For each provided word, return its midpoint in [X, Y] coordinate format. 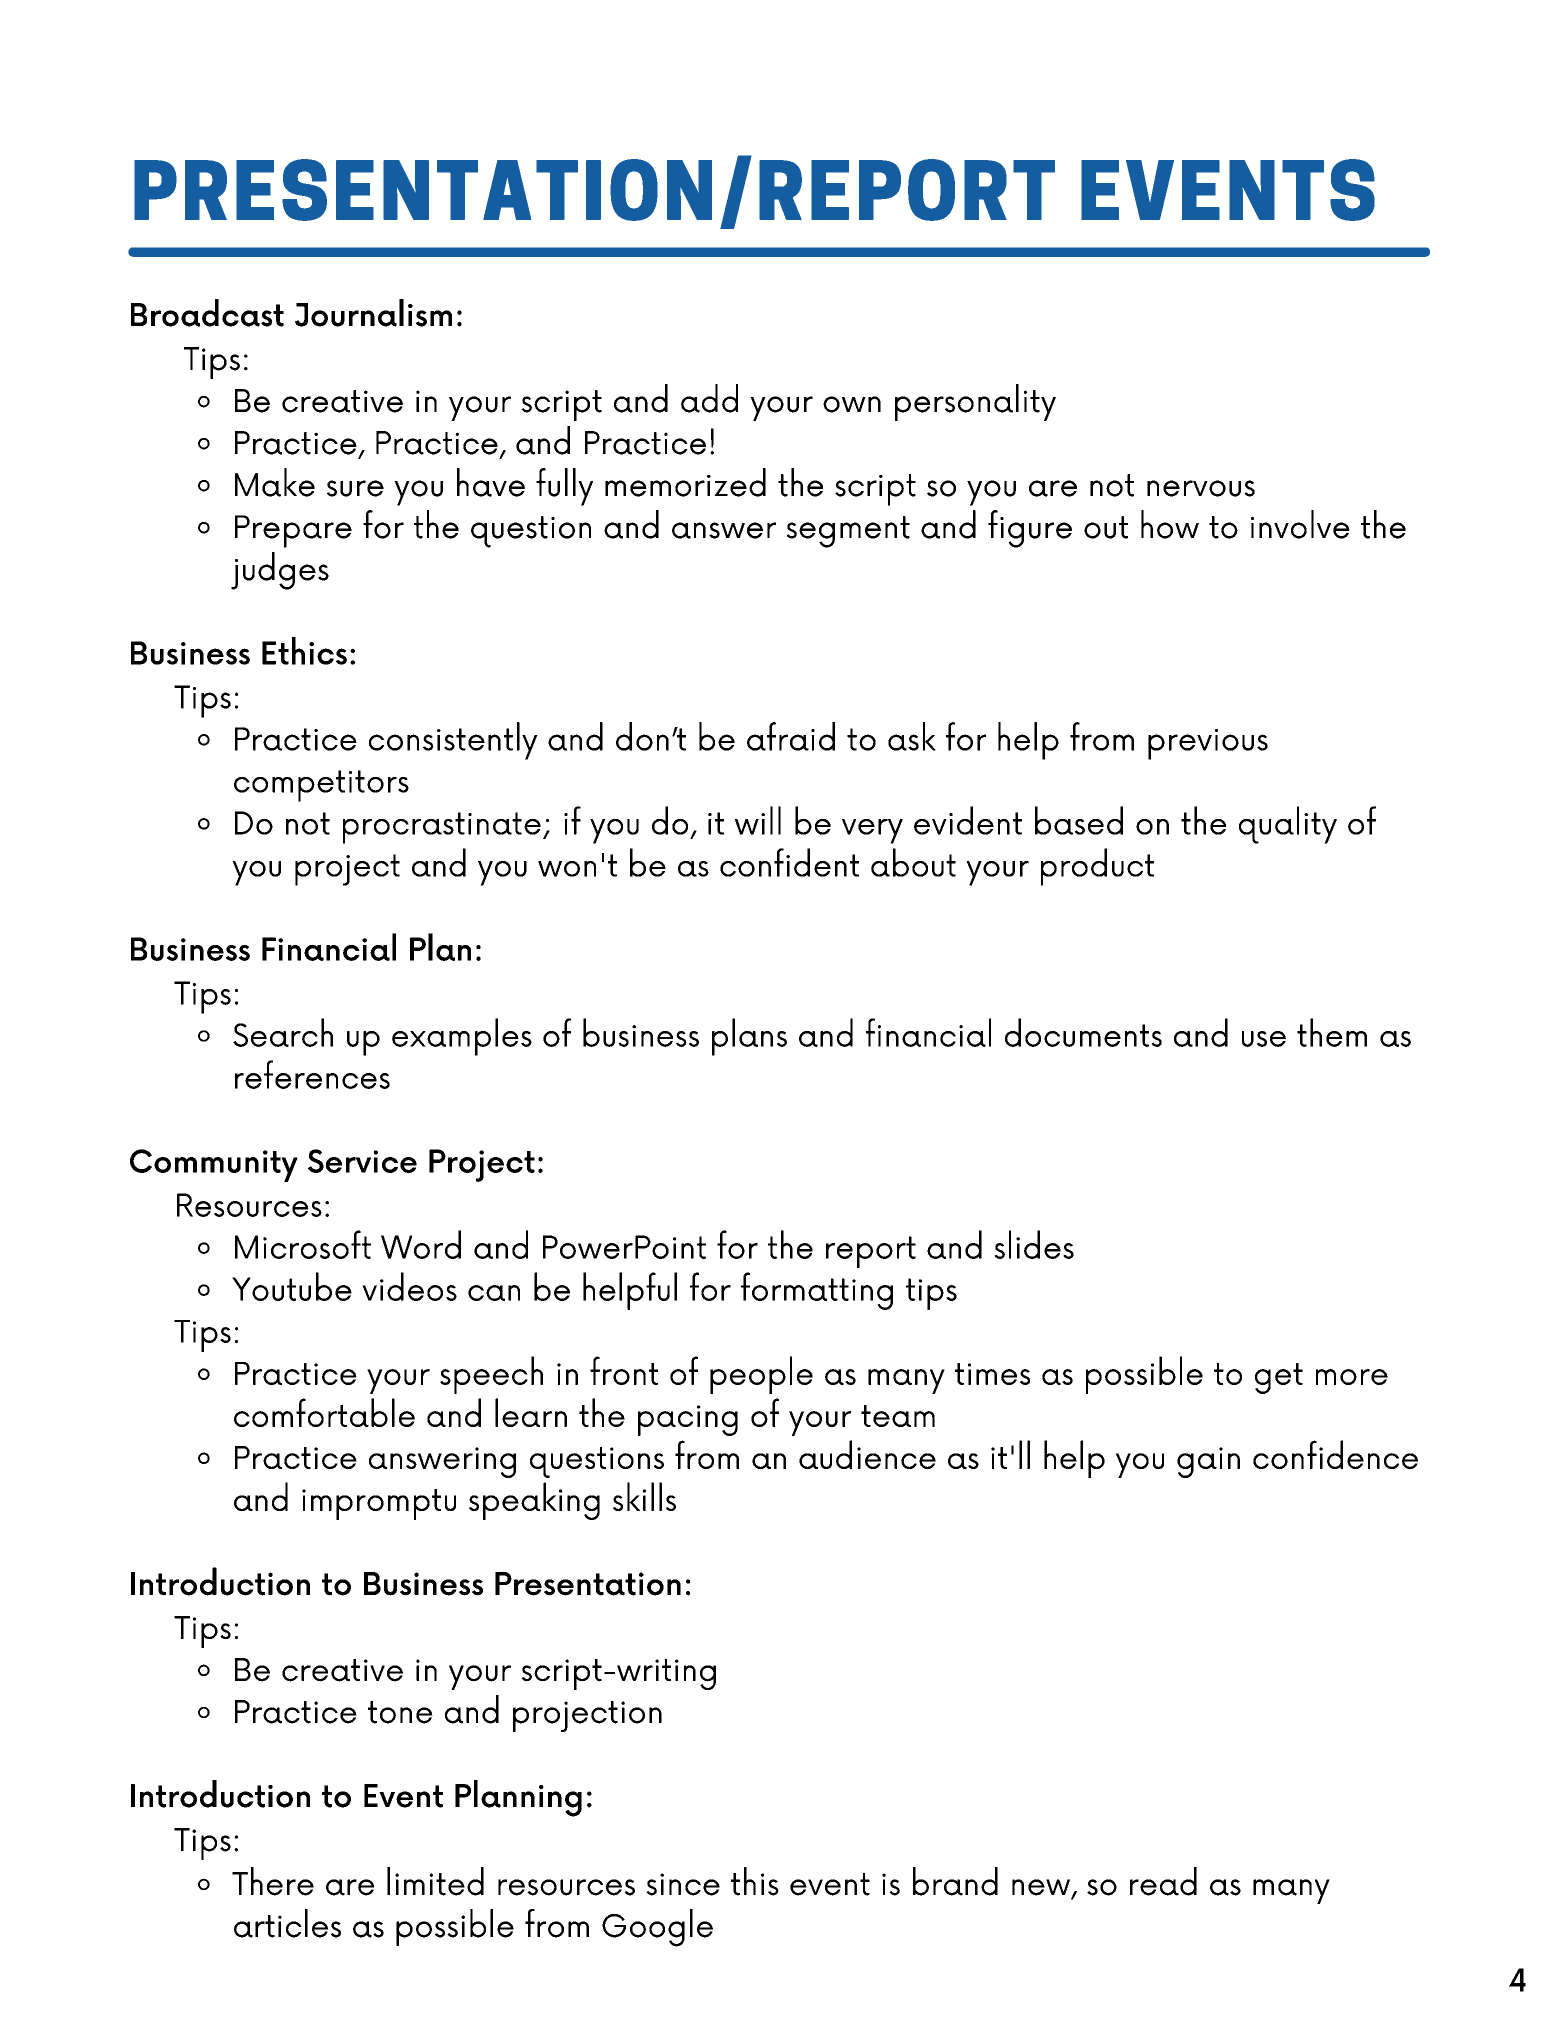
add [709, 398]
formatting [817, 1291]
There [273, 1881]
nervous [1201, 488]
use [1264, 1039]
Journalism [373, 313]
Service [362, 1161]
